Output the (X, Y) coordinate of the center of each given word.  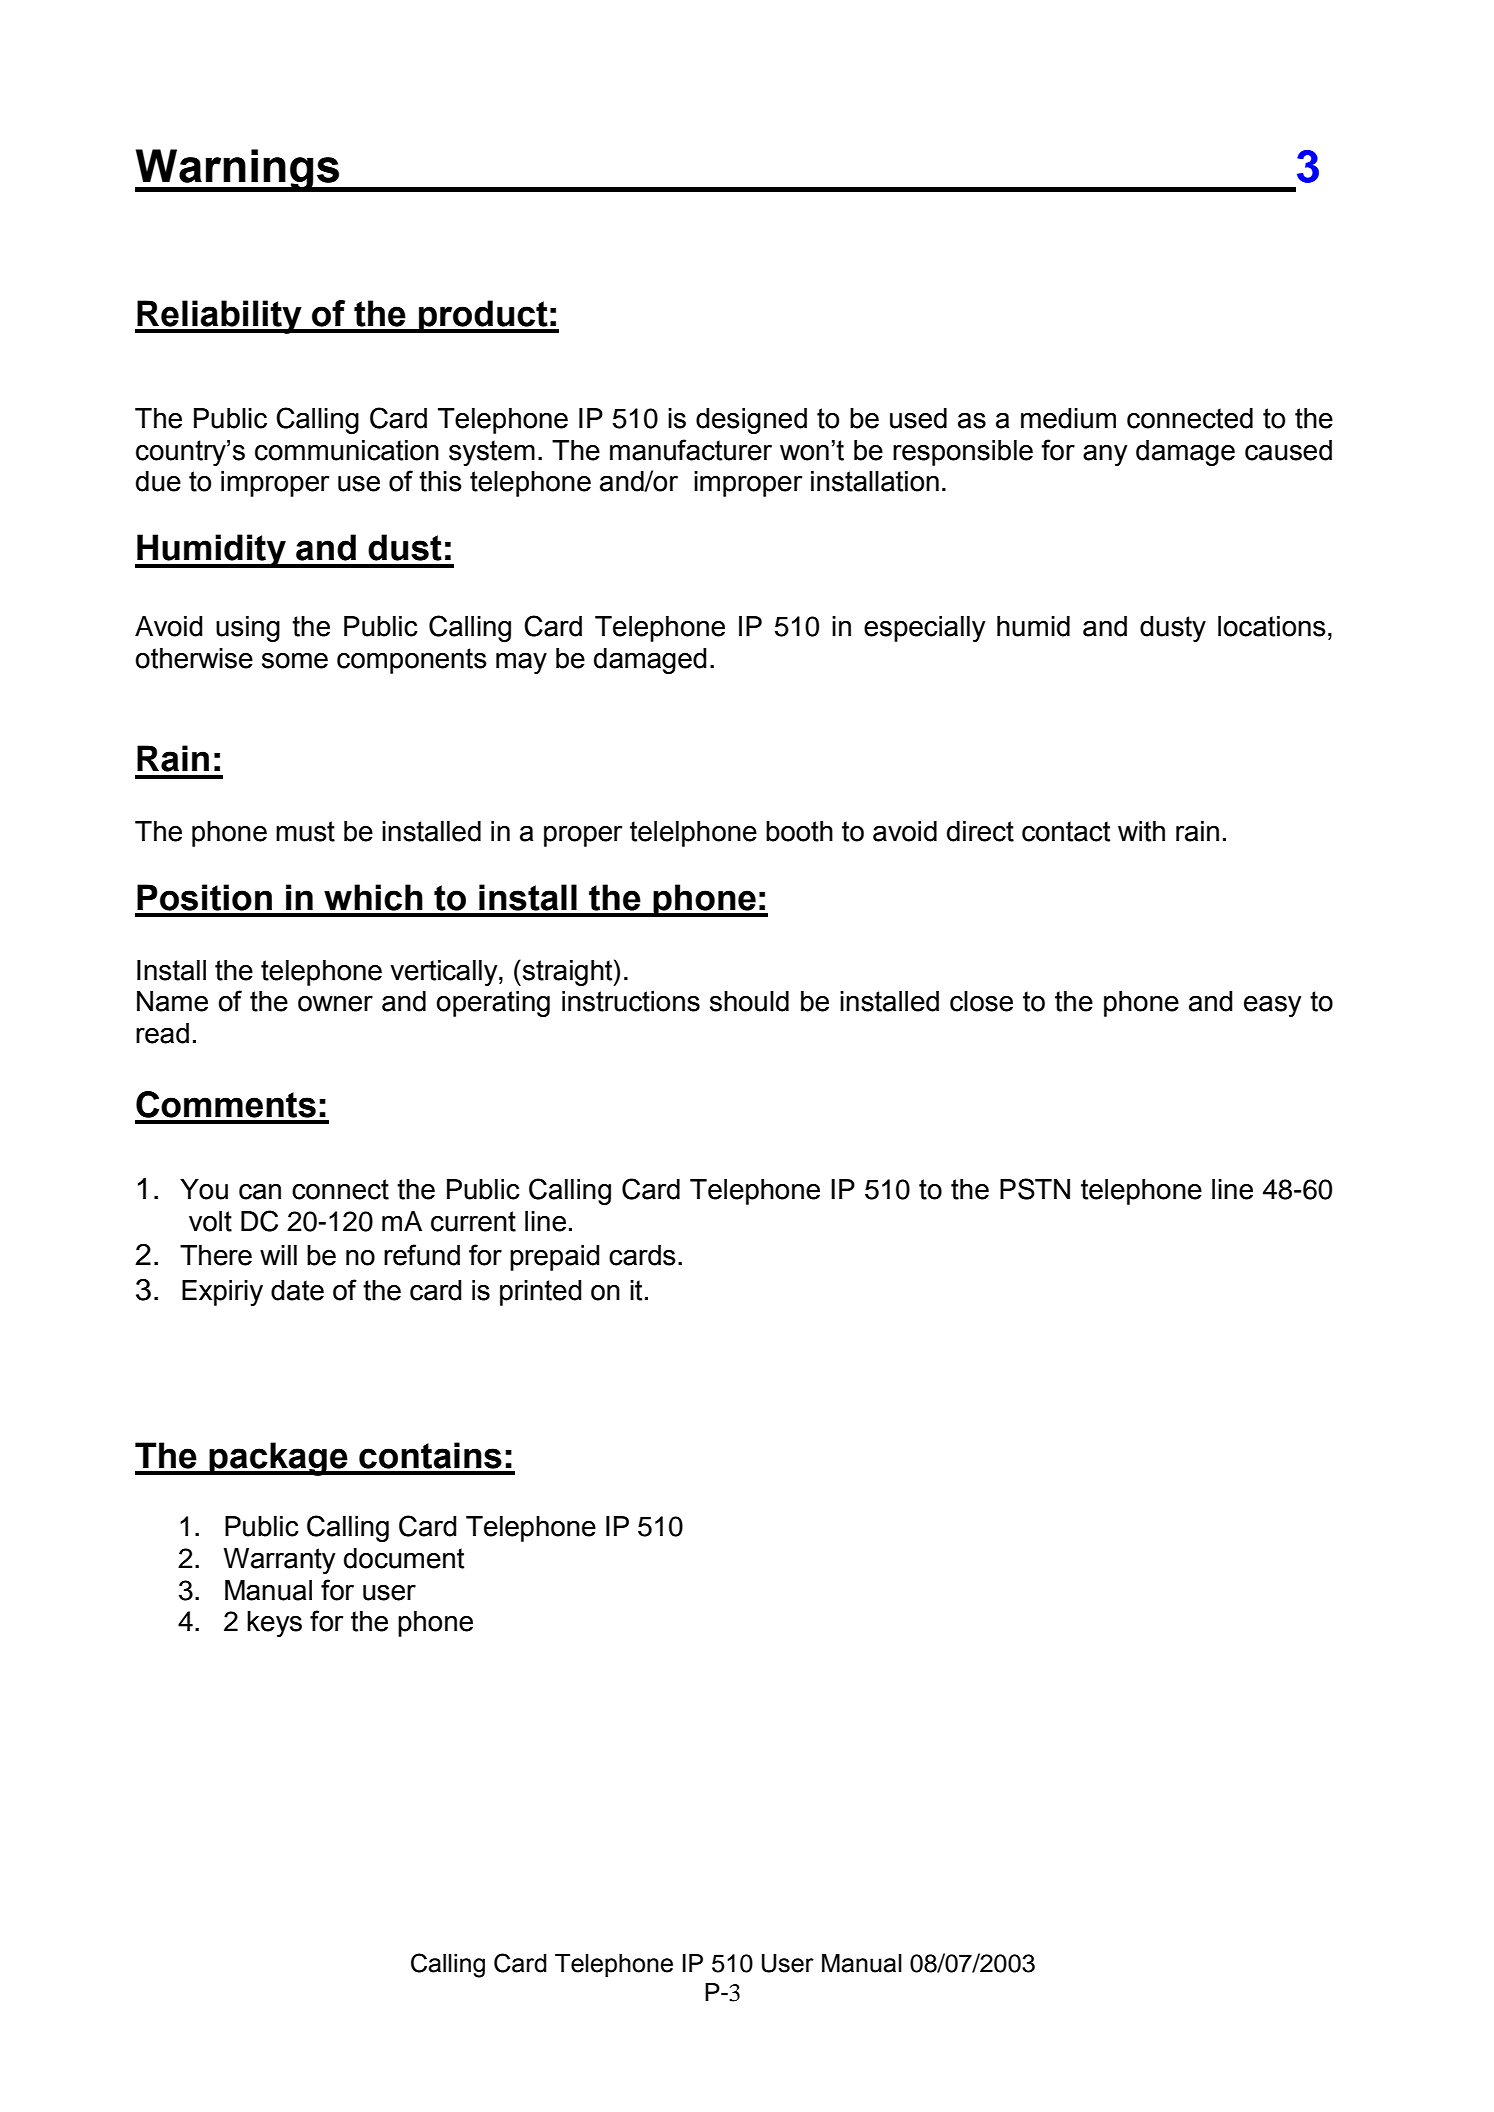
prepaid (555, 1258)
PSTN (1035, 1189)
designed (751, 421)
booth (799, 831)
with (1141, 831)
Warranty (279, 1561)
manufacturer (691, 450)
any (1105, 455)
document (404, 1558)
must (305, 831)
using (248, 629)
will (278, 1255)
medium (1068, 418)
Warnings (238, 170)
